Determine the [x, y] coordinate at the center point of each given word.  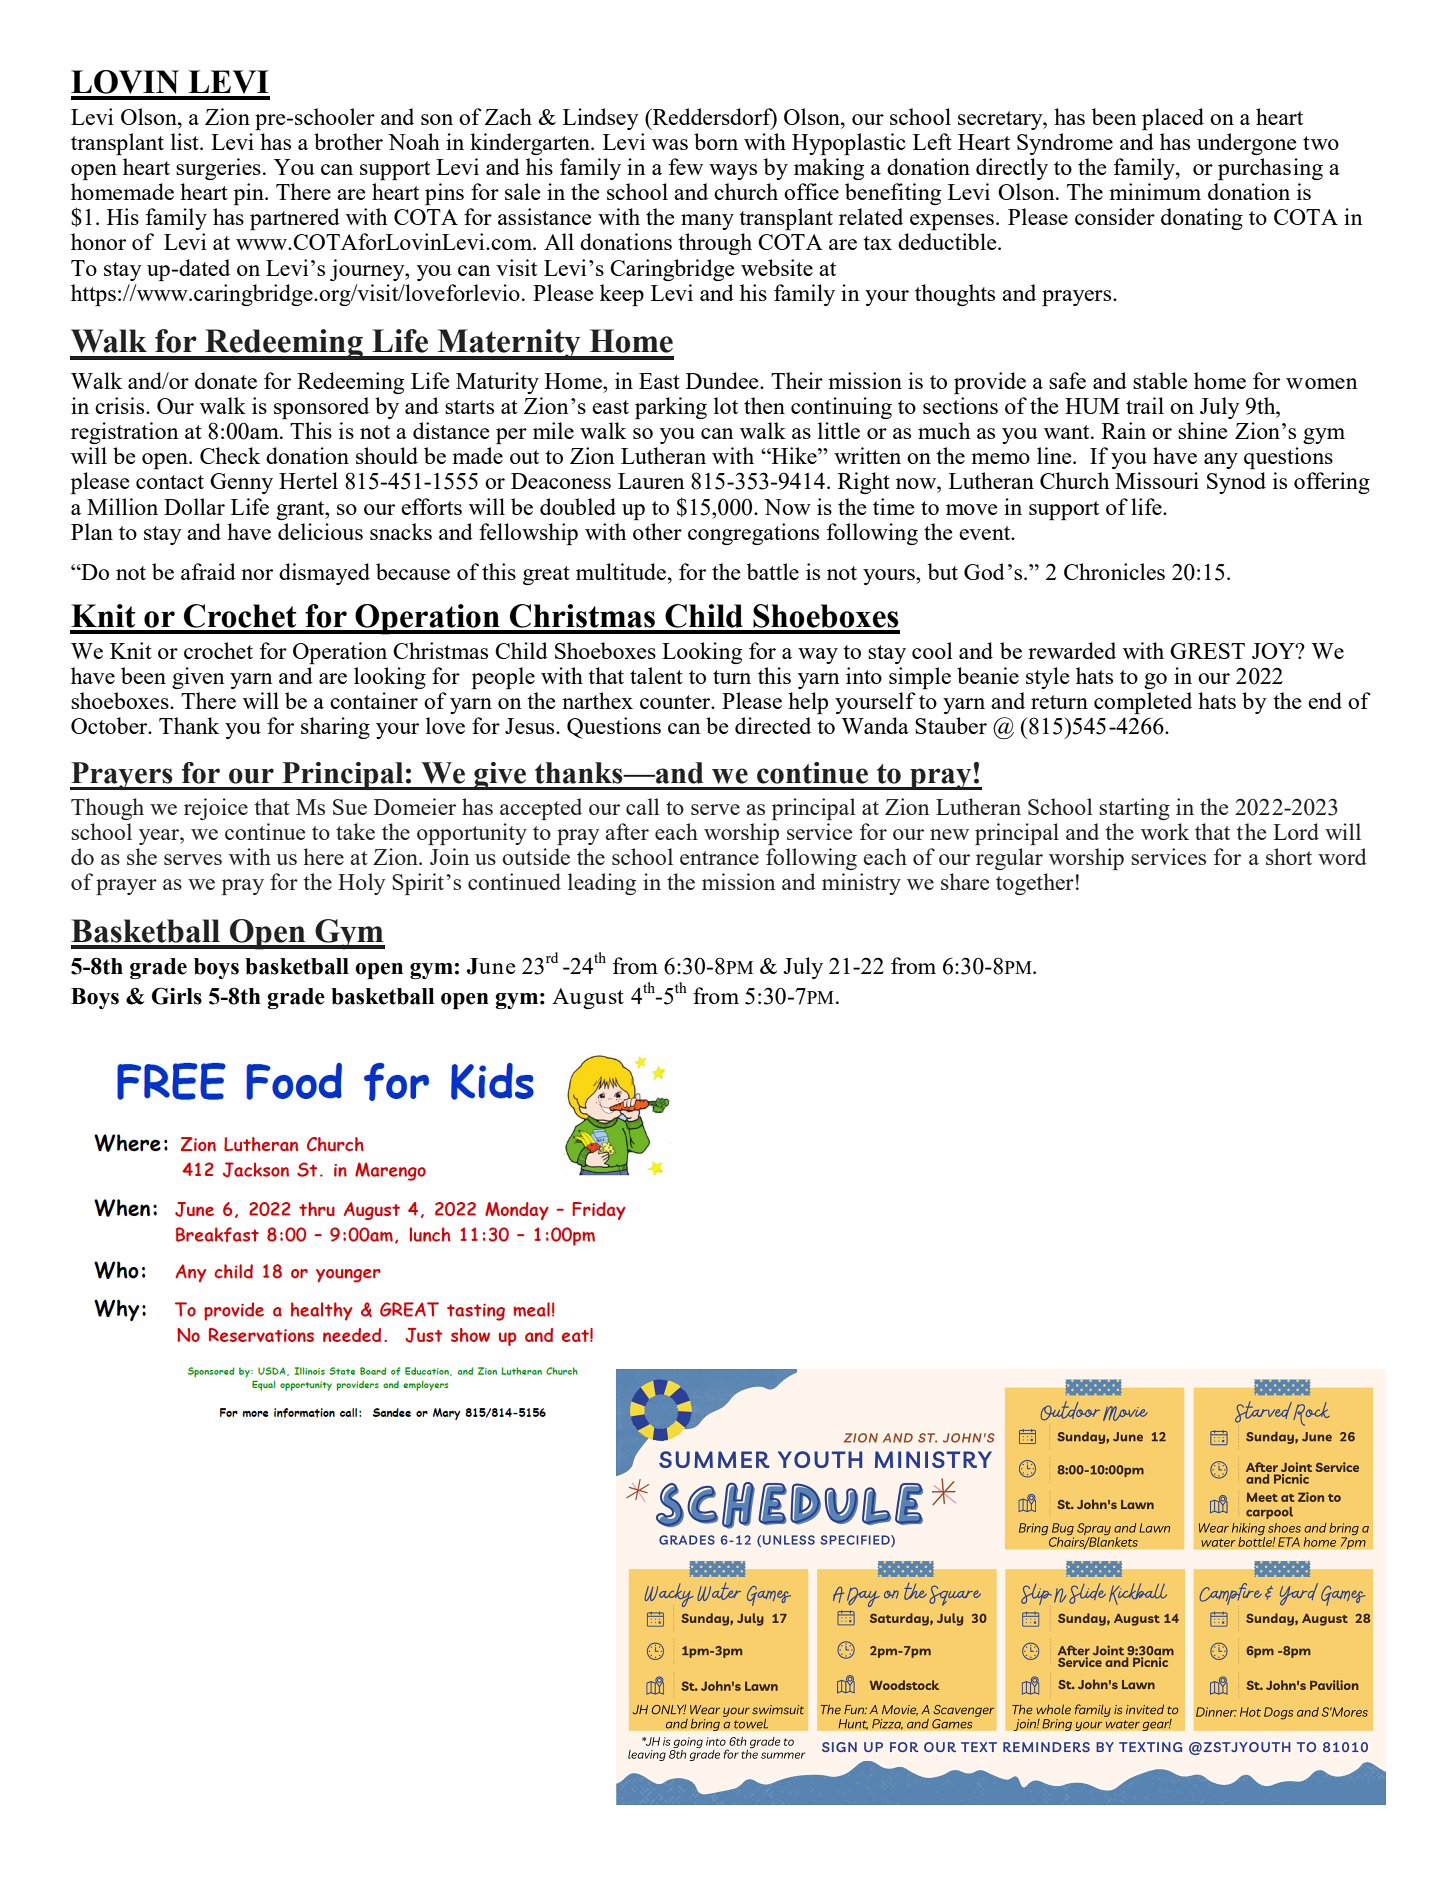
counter [676, 702]
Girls [177, 996]
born [716, 141]
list [186, 141]
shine [1202, 430]
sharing [335, 728]
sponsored [321, 408]
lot [726, 405]
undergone [1246, 144]
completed [1143, 703]
